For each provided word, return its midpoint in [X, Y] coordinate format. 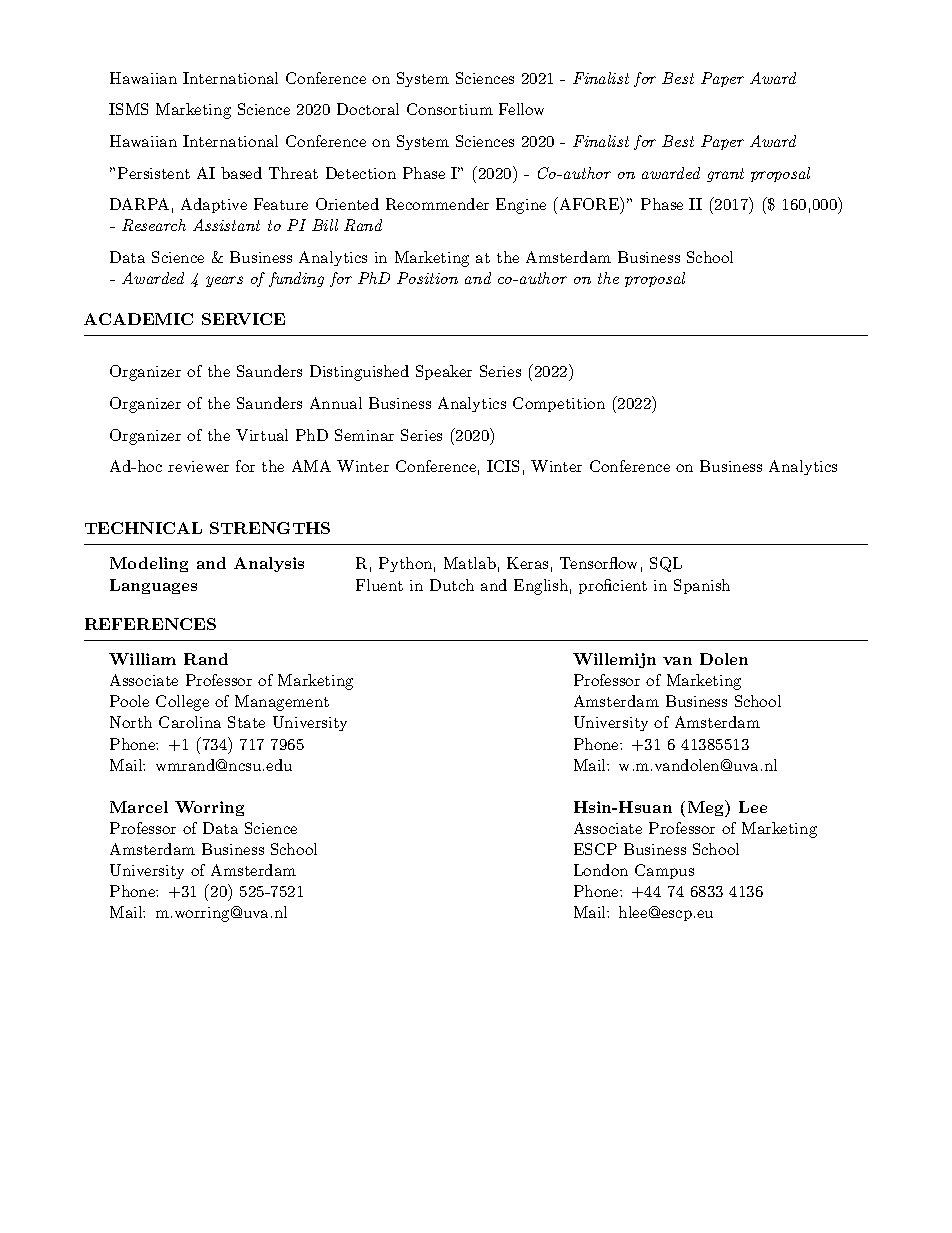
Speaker [444, 372]
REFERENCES [150, 624]
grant [725, 175]
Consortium [450, 109]
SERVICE [243, 319]
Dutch [452, 585]
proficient [613, 586]
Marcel [139, 807]
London [601, 870]
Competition [559, 404]
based [241, 173]
